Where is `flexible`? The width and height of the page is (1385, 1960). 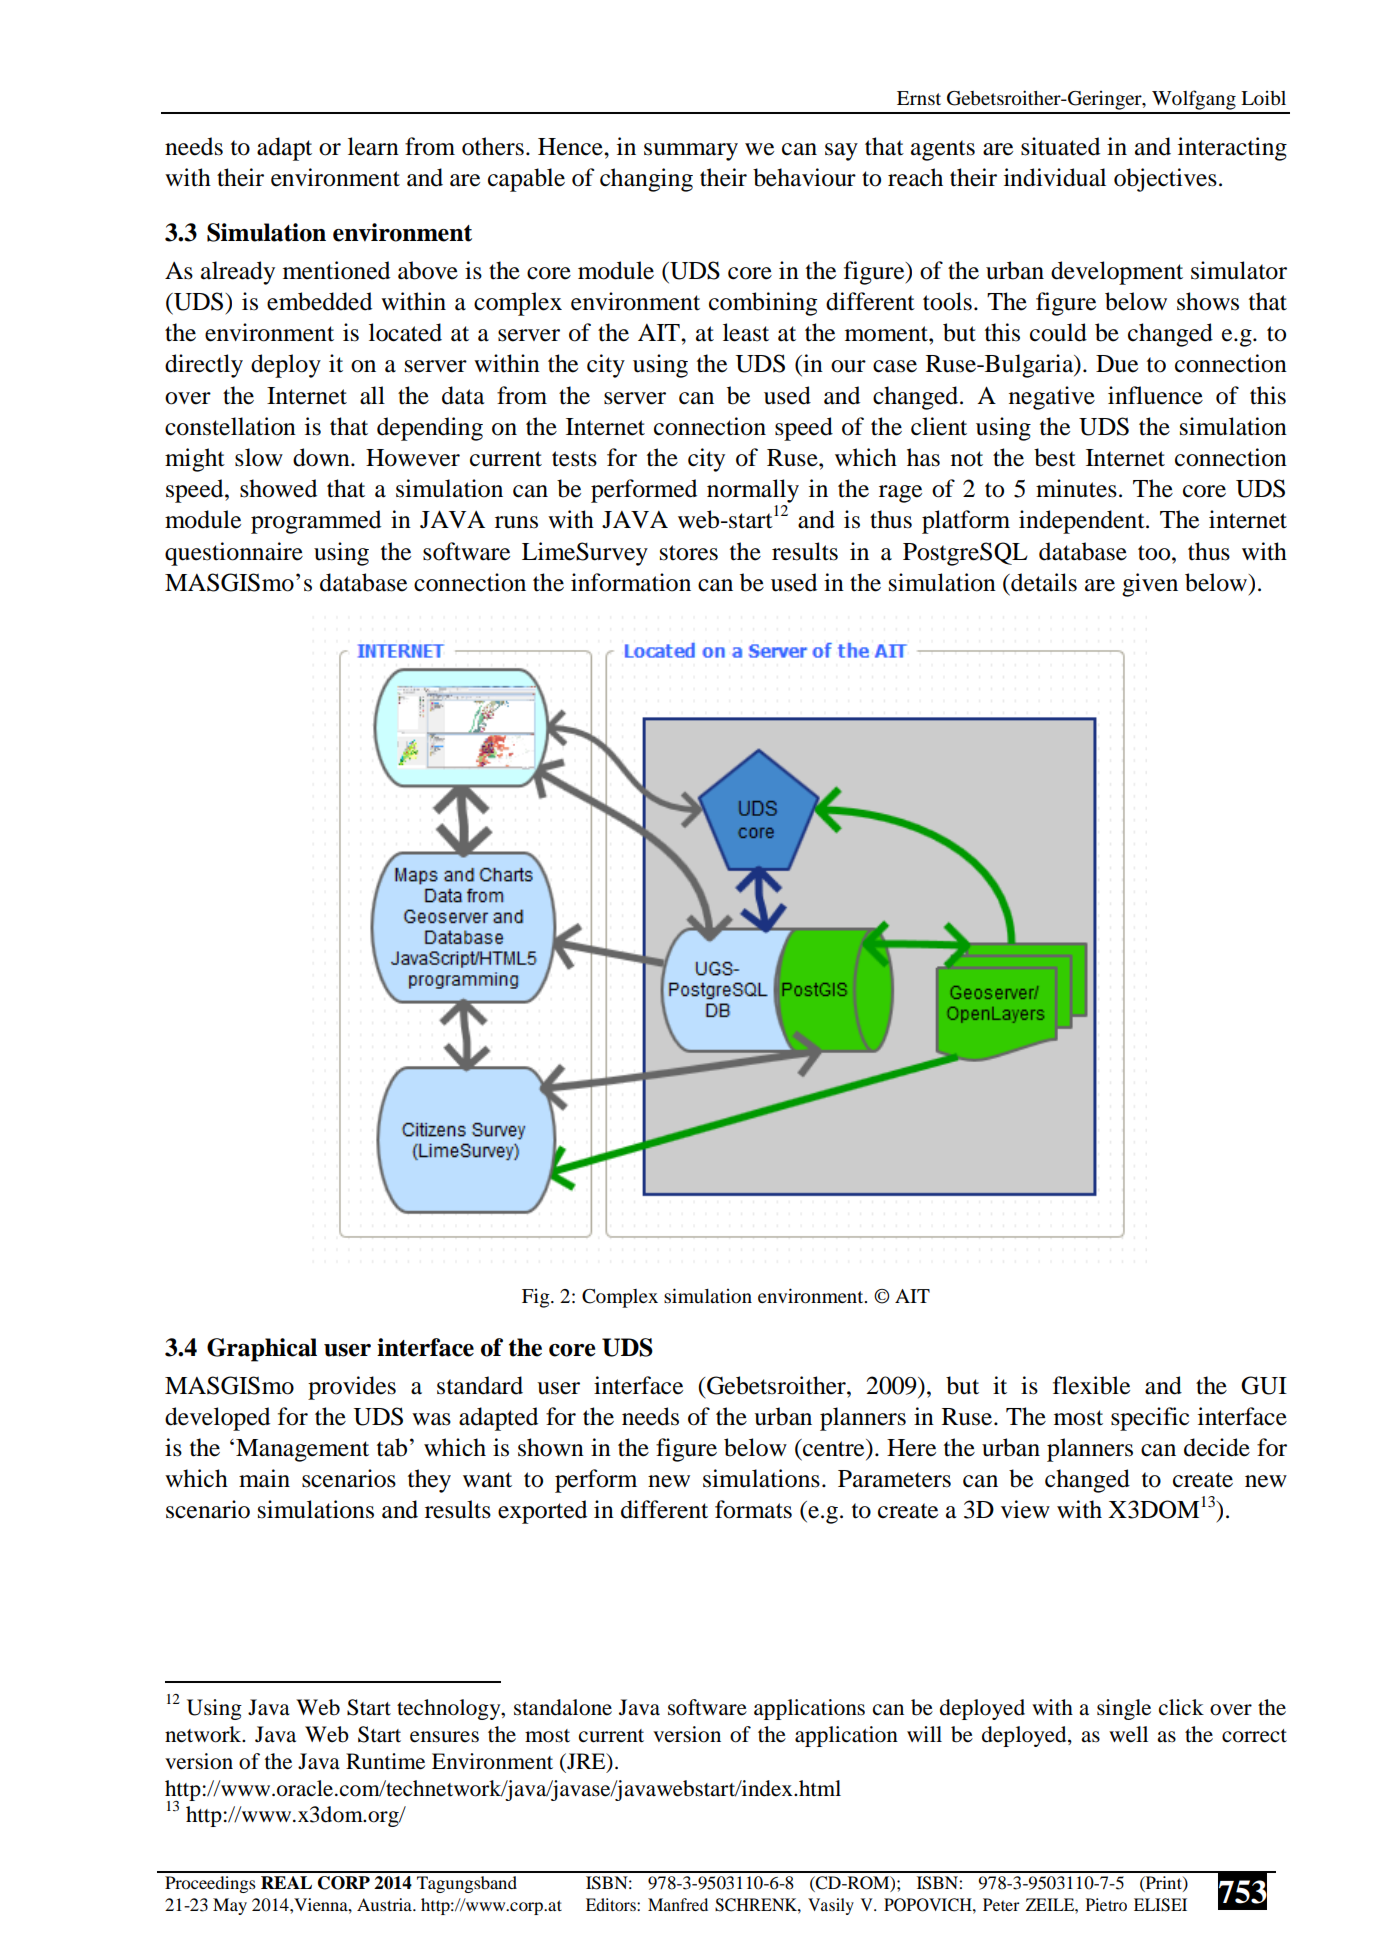
flexible is located at coordinates (1091, 1385).
